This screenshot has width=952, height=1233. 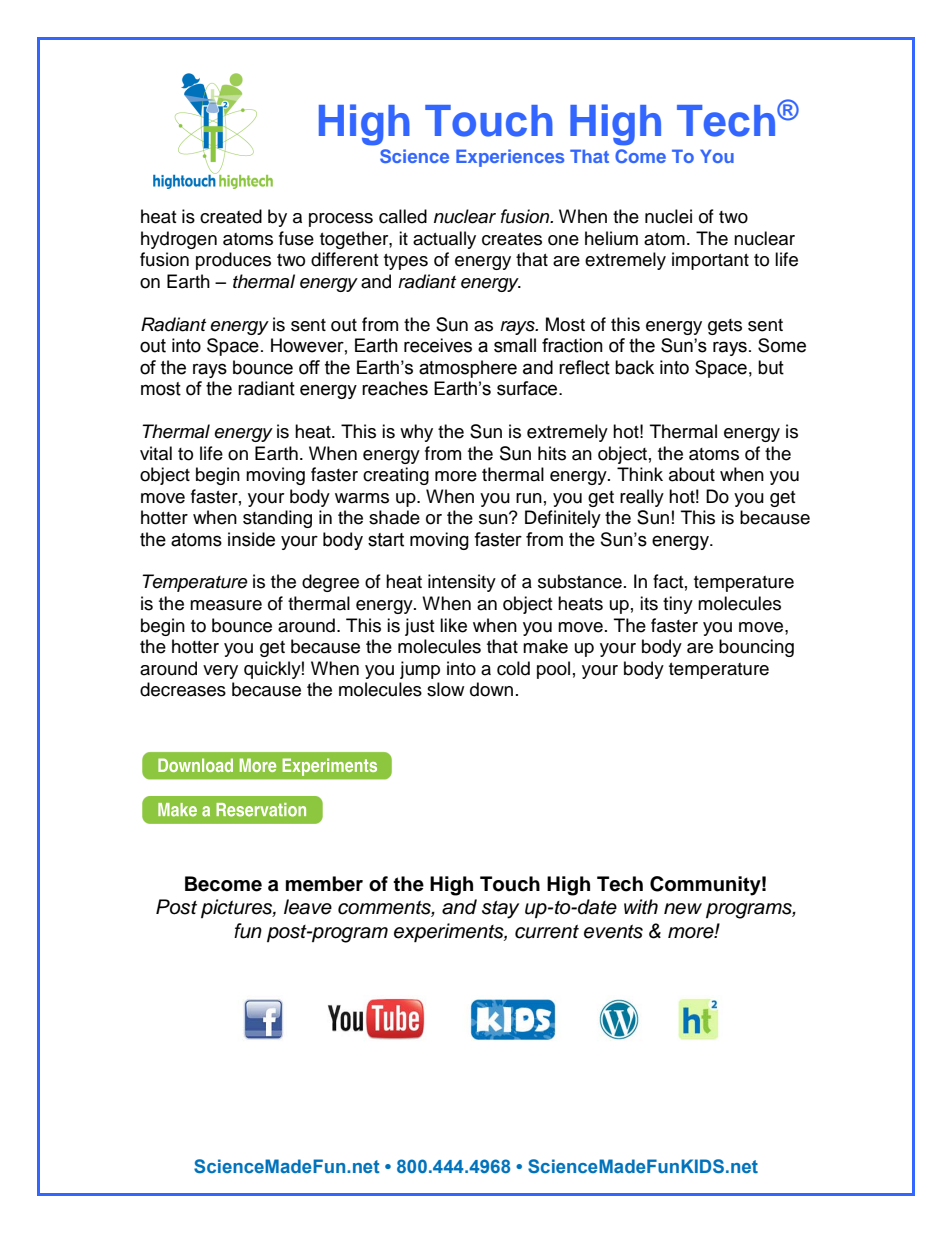 What do you see at coordinates (725, 327) in the screenshot?
I see `gets` at bounding box center [725, 327].
